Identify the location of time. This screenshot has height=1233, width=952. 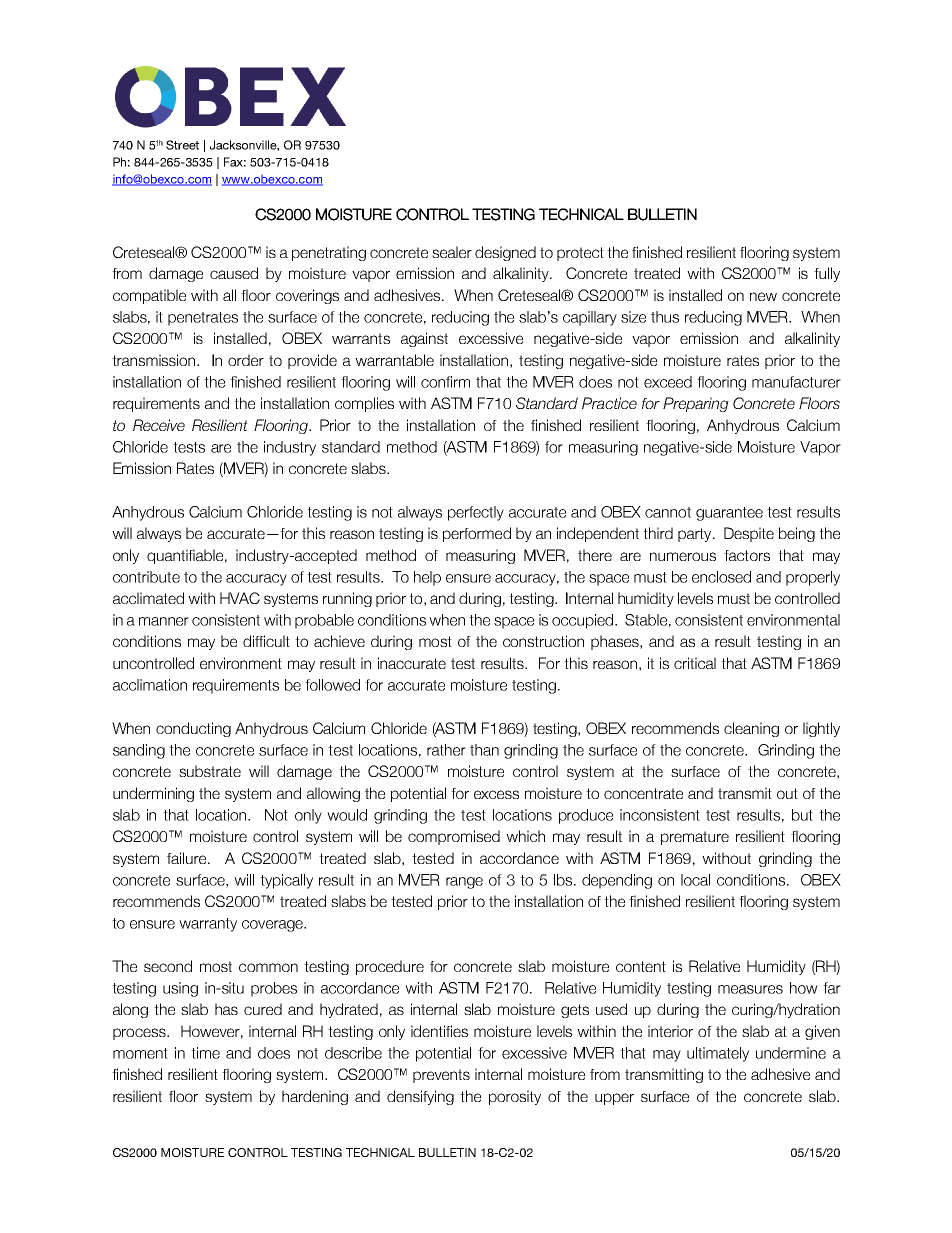
(205, 1053).
